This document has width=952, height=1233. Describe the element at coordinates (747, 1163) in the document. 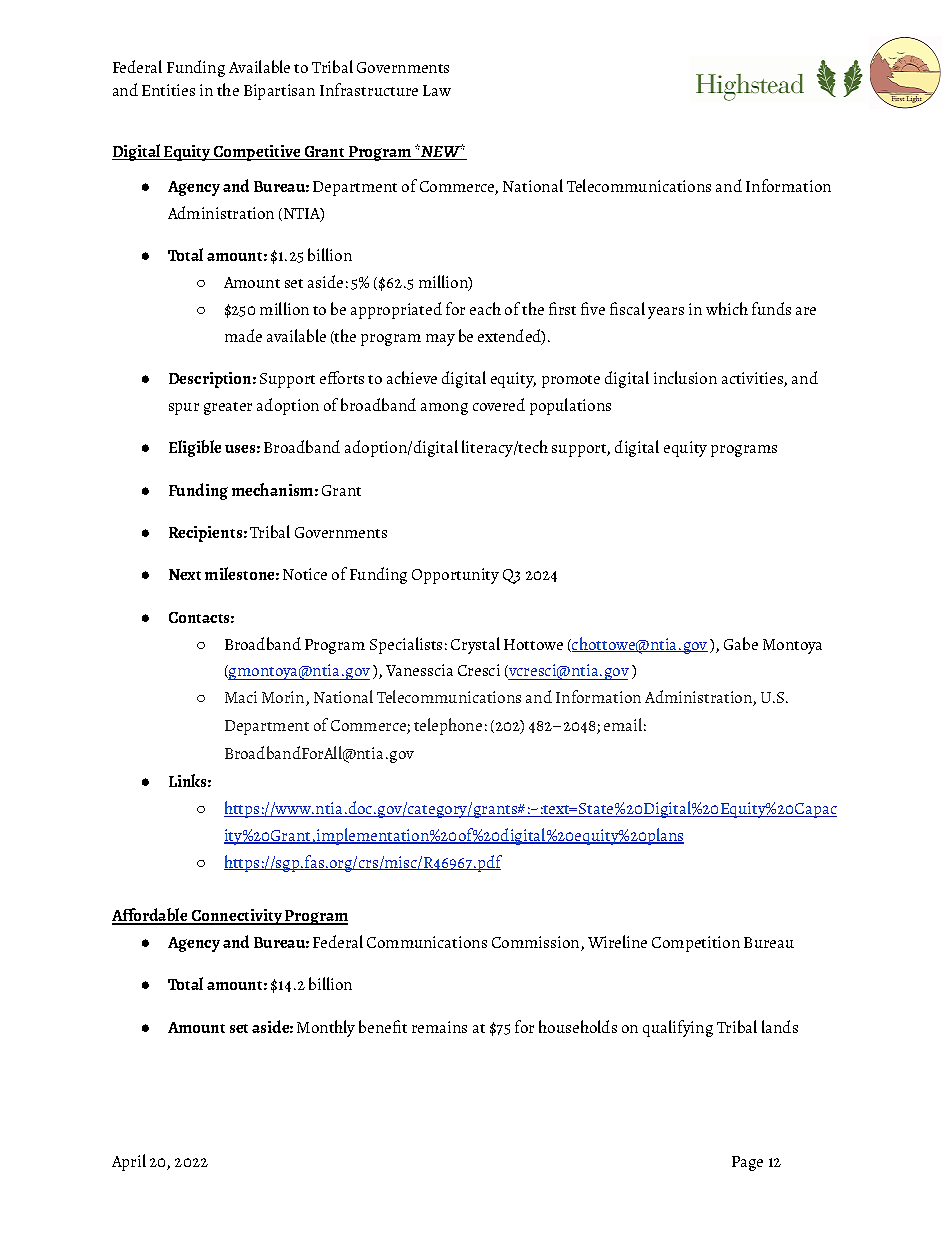

I see `Page` at that location.
